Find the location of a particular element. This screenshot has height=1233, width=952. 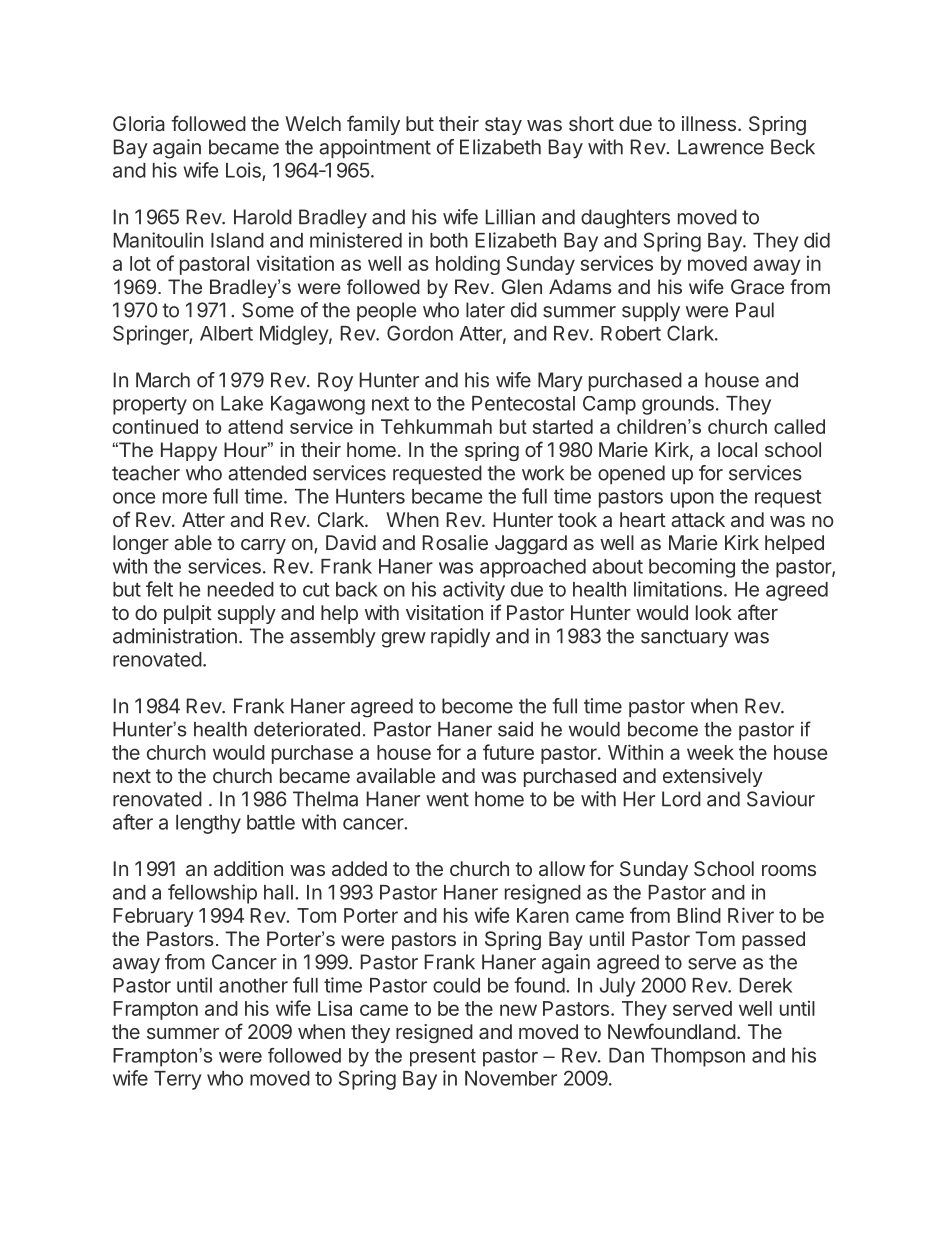

pulpit is located at coordinates (188, 614).
